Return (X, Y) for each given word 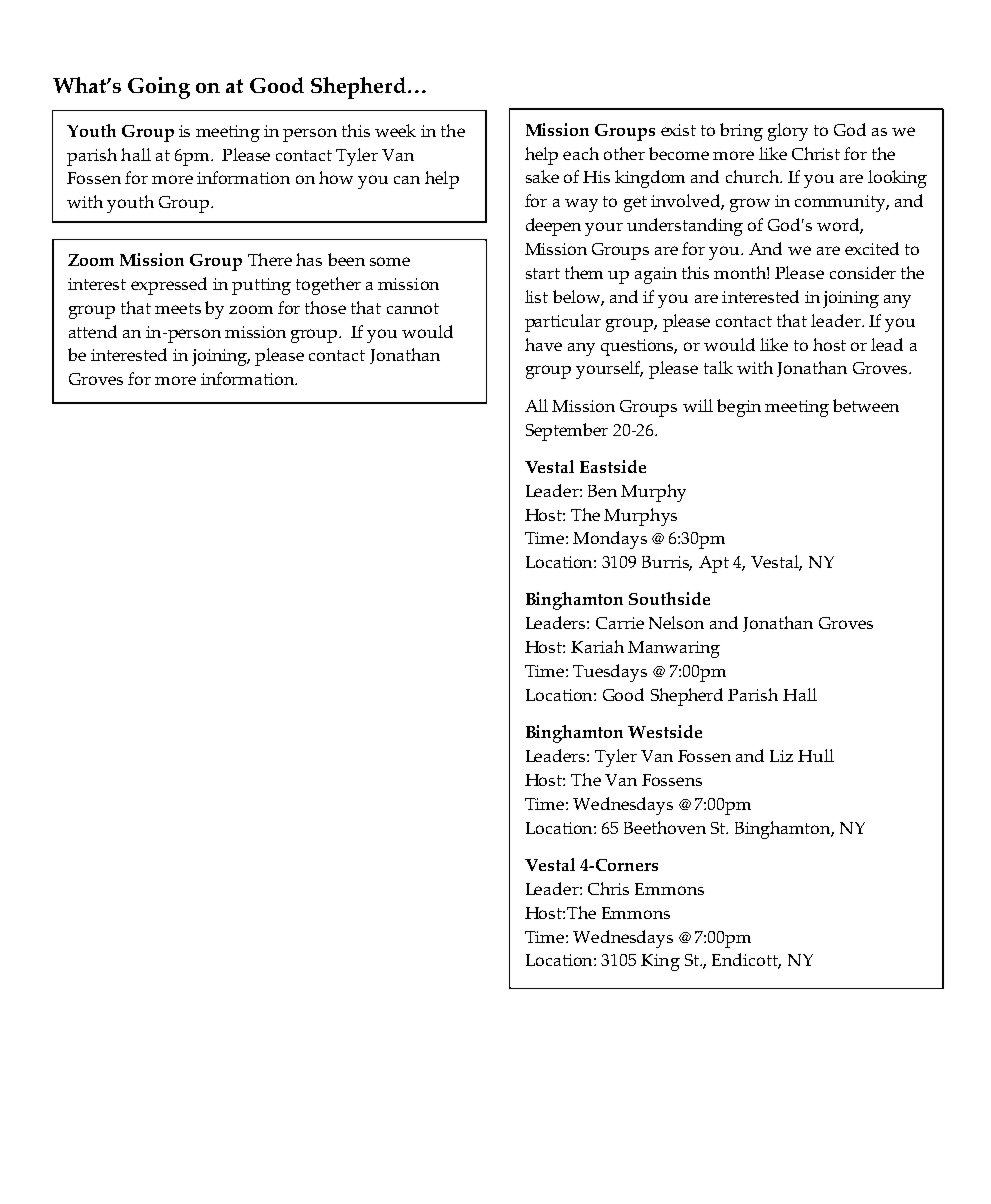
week (395, 130)
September (567, 432)
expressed (169, 286)
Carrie (620, 623)
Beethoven (665, 827)
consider (863, 272)
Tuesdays (610, 673)
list (536, 296)
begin (739, 408)
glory (788, 132)
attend (93, 331)
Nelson (676, 622)
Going (159, 88)
